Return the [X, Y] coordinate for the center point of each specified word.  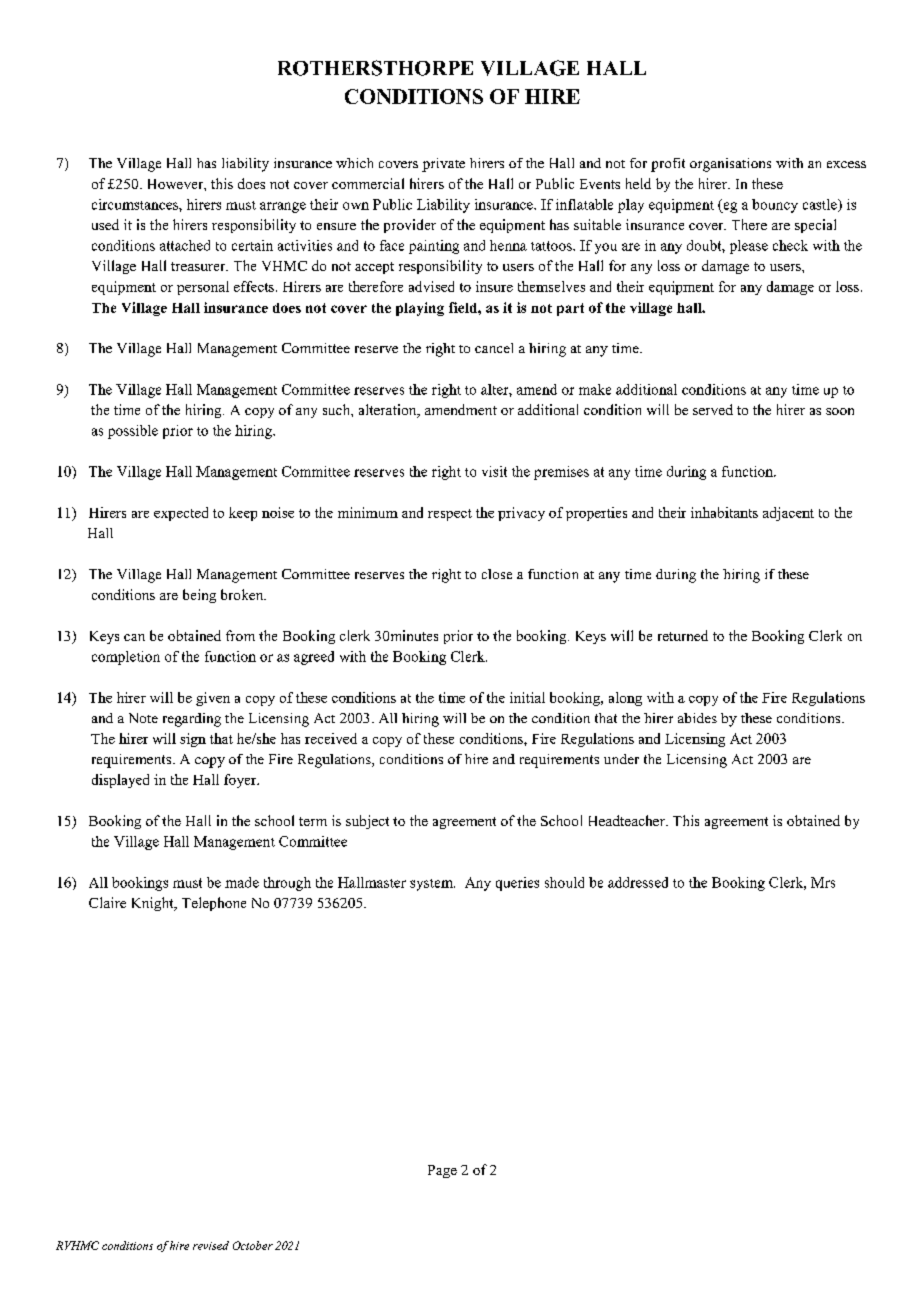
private [443, 165]
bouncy [775, 206]
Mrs [823, 882]
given [213, 699]
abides [697, 718]
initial [527, 697]
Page [442, 1171]
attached [185, 245]
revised [211, 1245]
